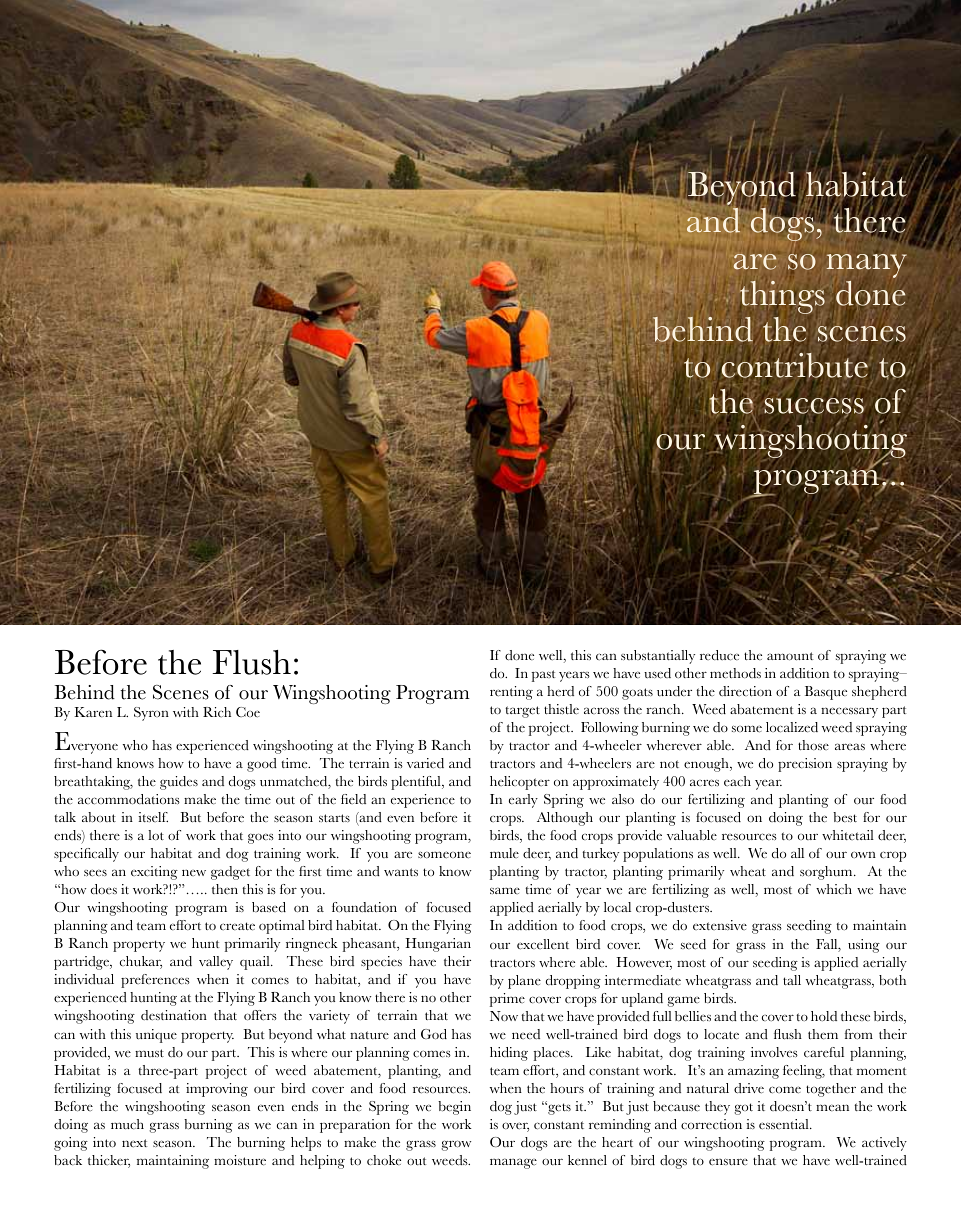 The width and height of the image is (961, 1232). What do you see at coordinates (135, 1143) in the image?
I see `next` at bounding box center [135, 1143].
